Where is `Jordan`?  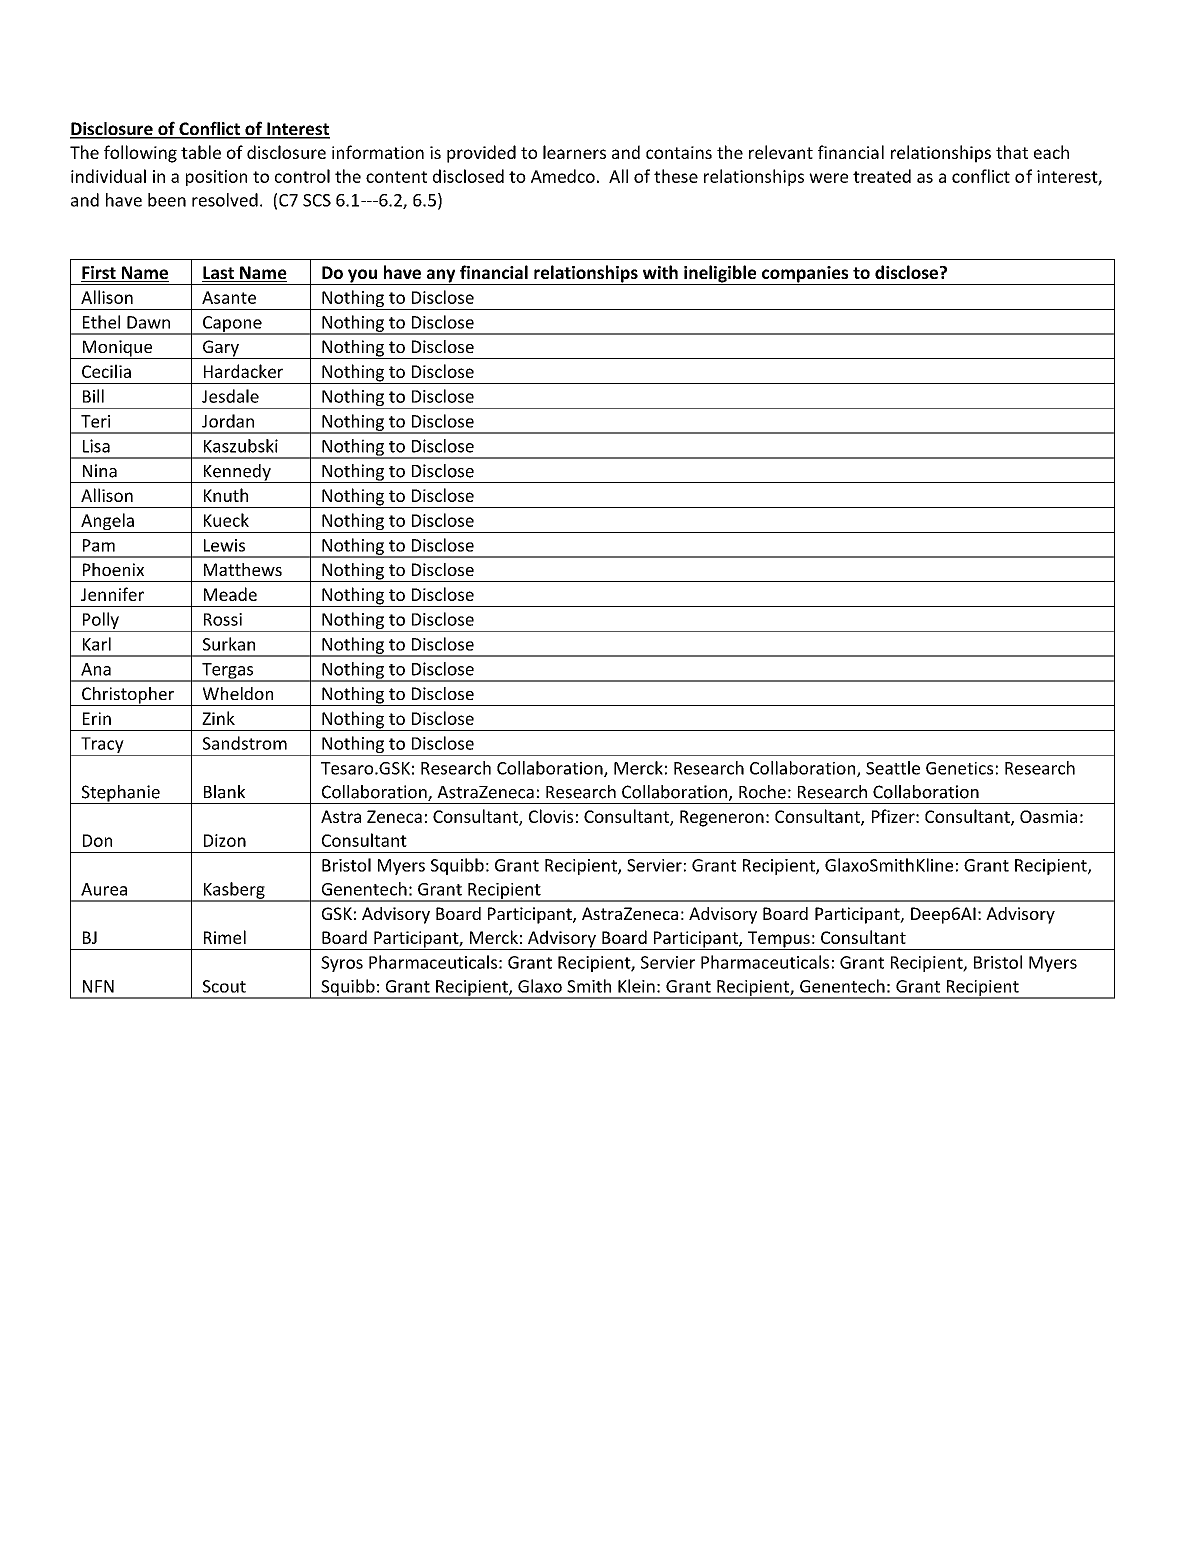 Jordan is located at coordinates (228, 421).
